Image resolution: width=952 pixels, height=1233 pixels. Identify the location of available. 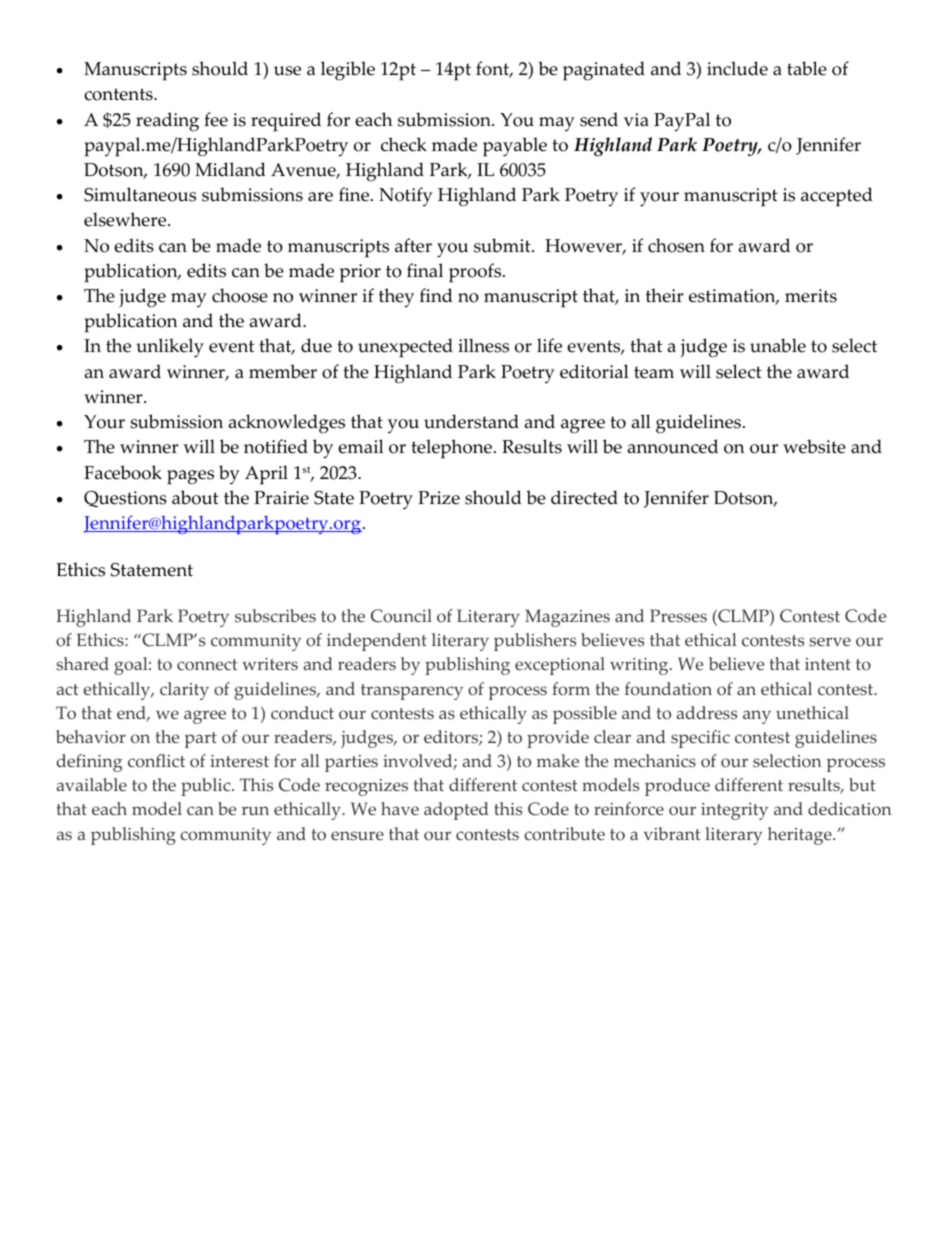
(92, 784).
